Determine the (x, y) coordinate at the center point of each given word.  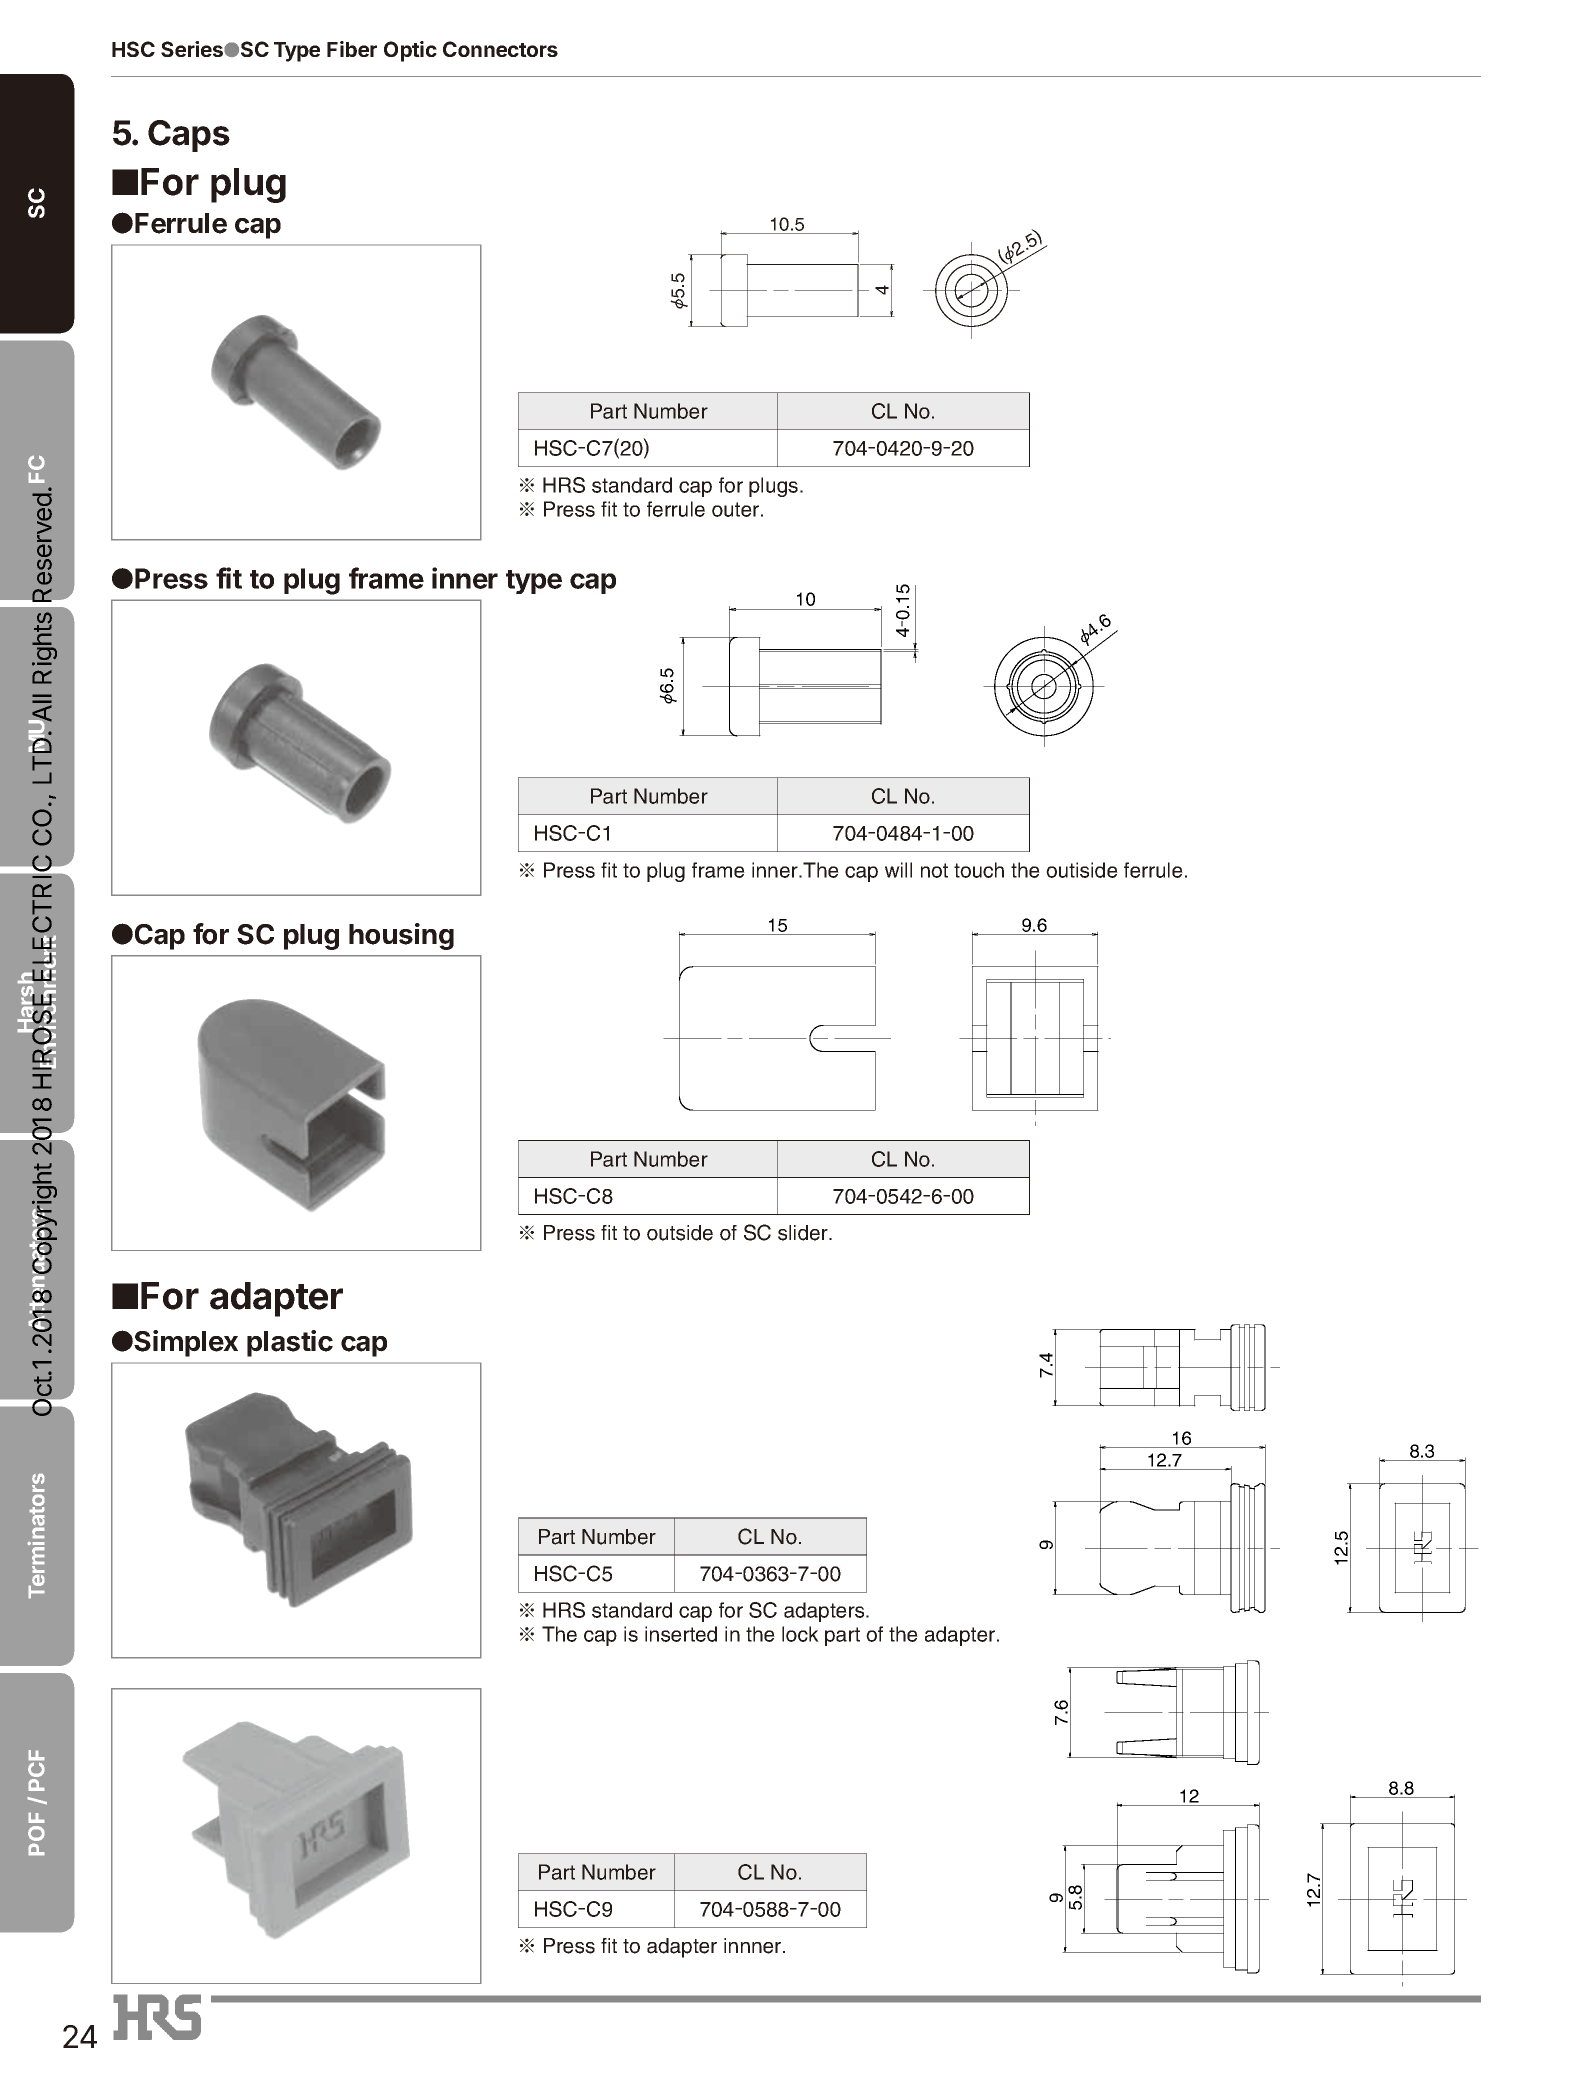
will (898, 870)
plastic (290, 1343)
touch (979, 870)
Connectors (500, 49)
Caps (189, 136)
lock (800, 1634)
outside (680, 1233)
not (934, 870)
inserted (681, 1634)
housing (401, 936)
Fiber (352, 49)
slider (804, 1233)
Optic (410, 51)
